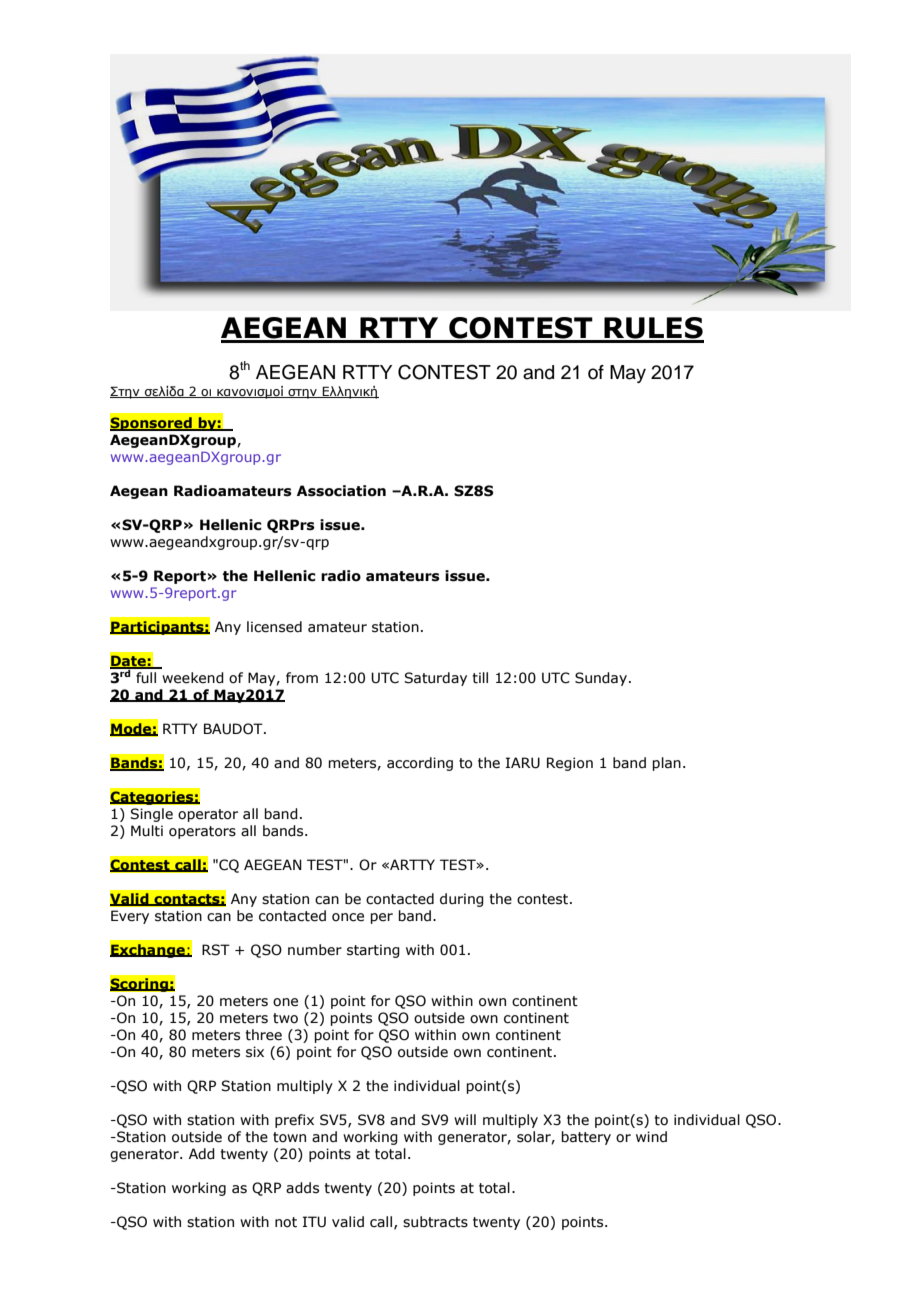 Image resolution: width=924 pixels, height=1308 pixels. Describe the element at coordinates (286, 1222) in the screenshot. I see `not` at that location.
